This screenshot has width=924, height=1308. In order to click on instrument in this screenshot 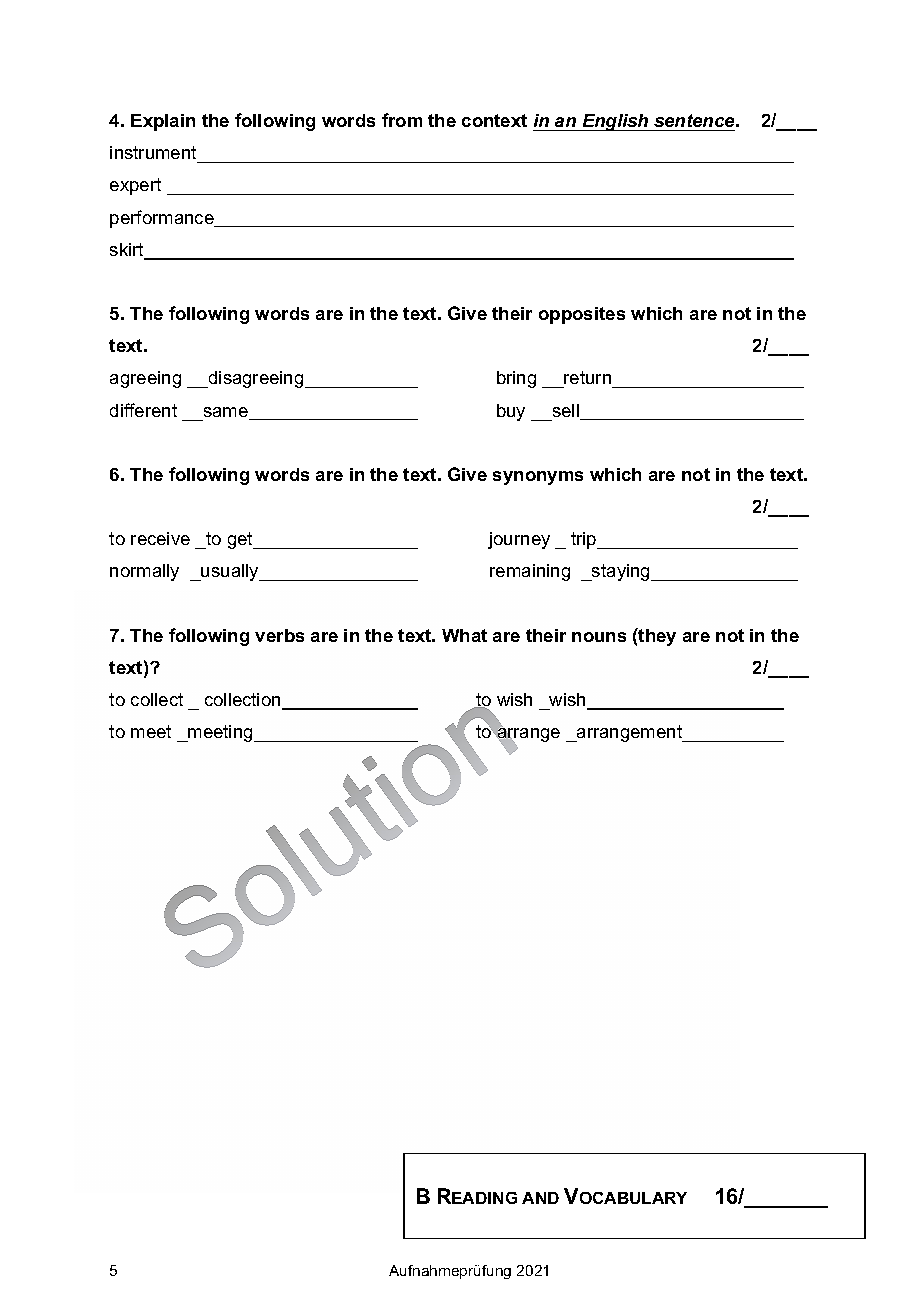, I will do `click(153, 152)`.
